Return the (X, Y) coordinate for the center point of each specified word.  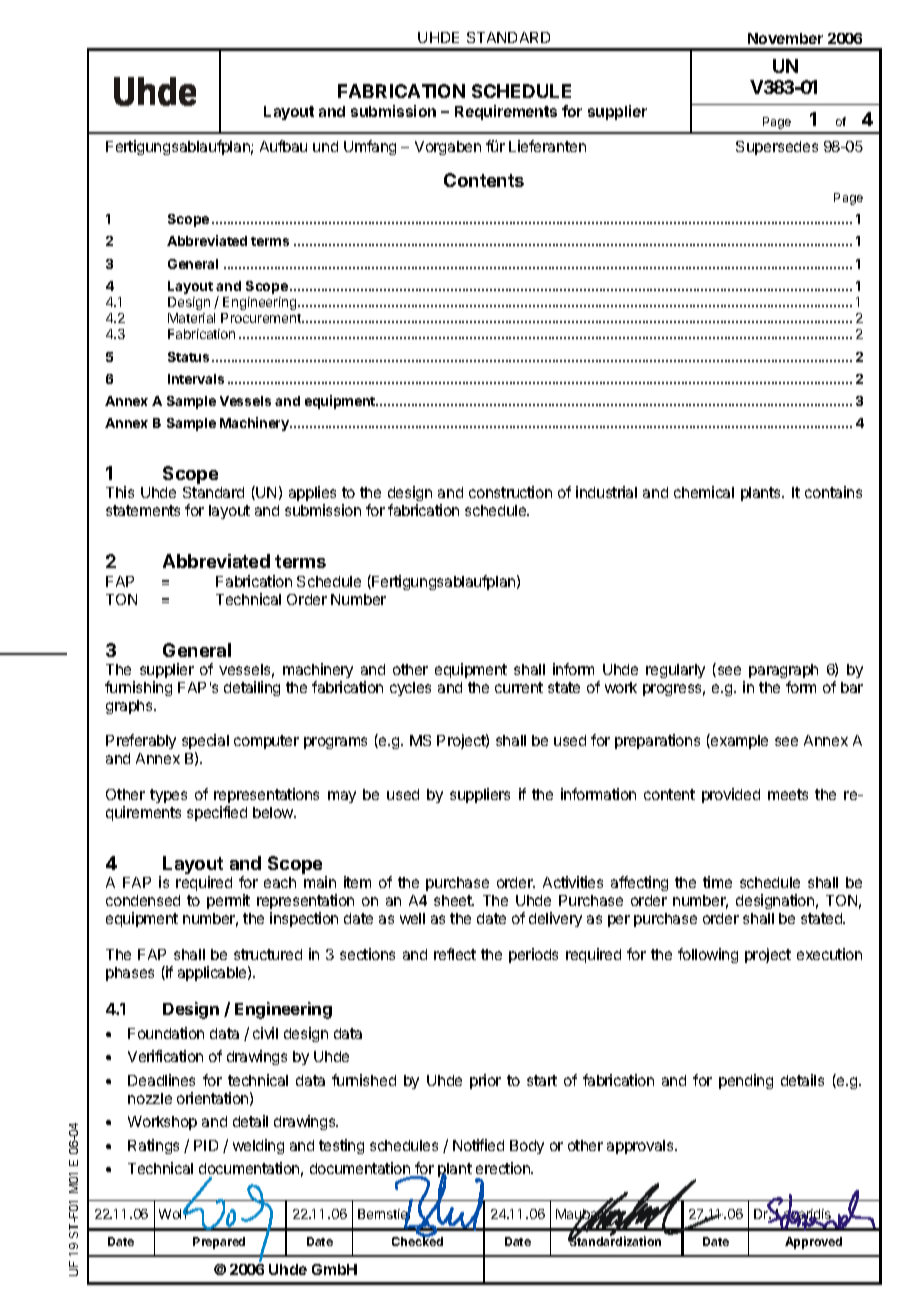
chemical (704, 492)
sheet (454, 900)
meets (788, 794)
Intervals (196, 379)
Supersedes (777, 148)
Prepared (219, 1243)
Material (191, 318)
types (168, 796)
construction (510, 492)
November (785, 38)
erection (504, 1168)
